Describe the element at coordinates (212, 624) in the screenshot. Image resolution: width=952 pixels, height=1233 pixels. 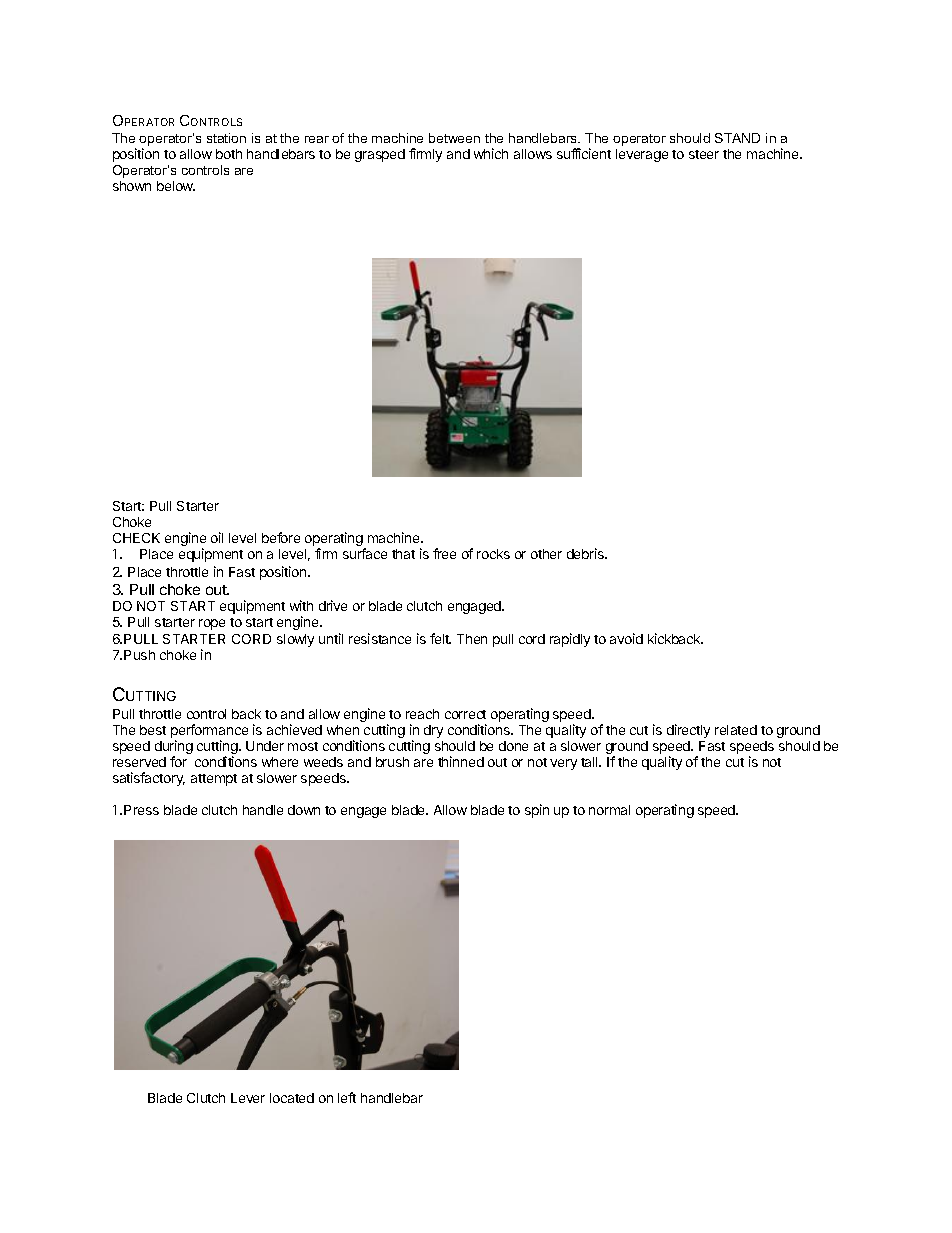
I see `rope` at that location.
